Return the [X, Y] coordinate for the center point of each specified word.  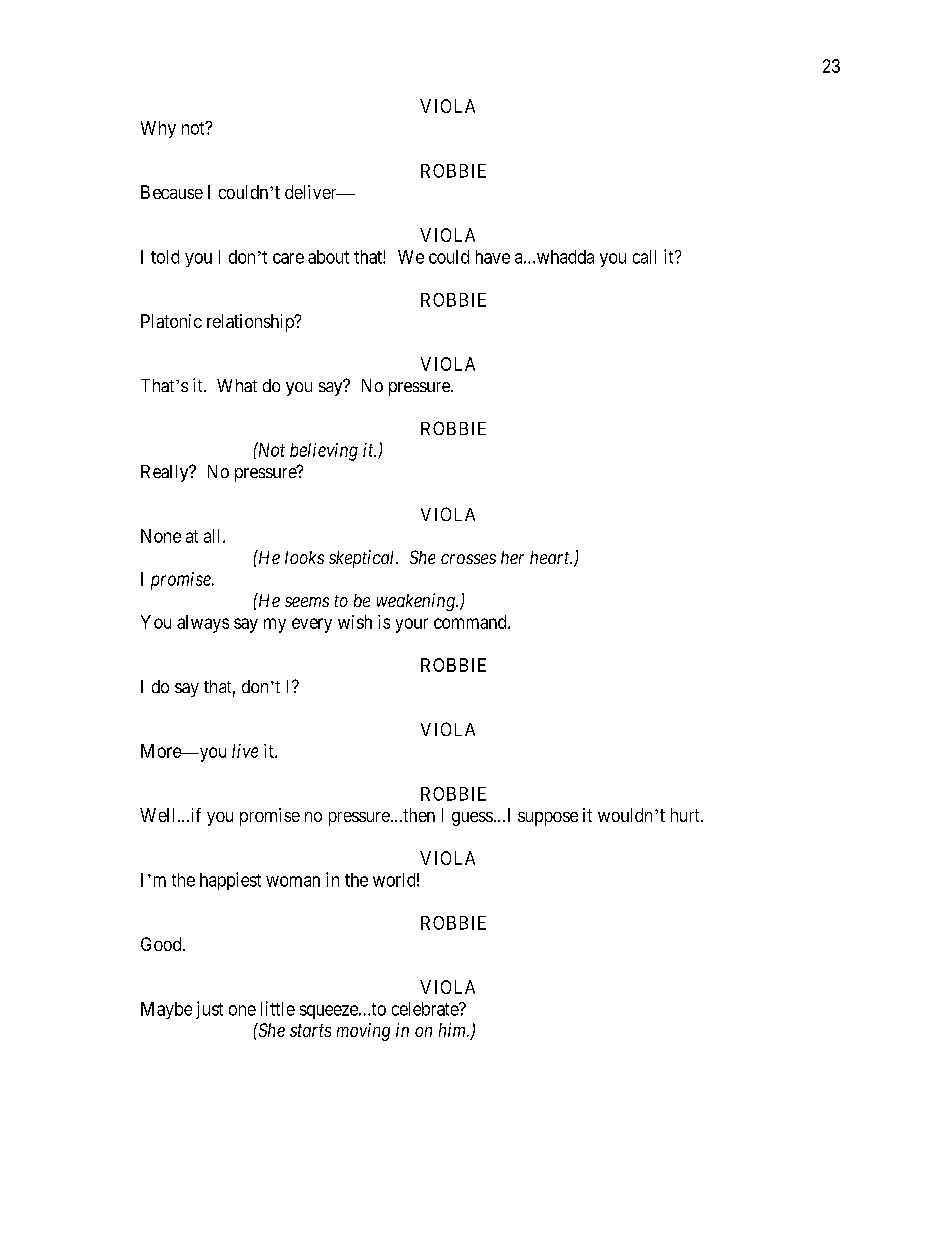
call [644, 257]
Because [172, 192]
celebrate [426, 1009]
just [209, 1010]
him [453, 1030]
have [493, 257]
